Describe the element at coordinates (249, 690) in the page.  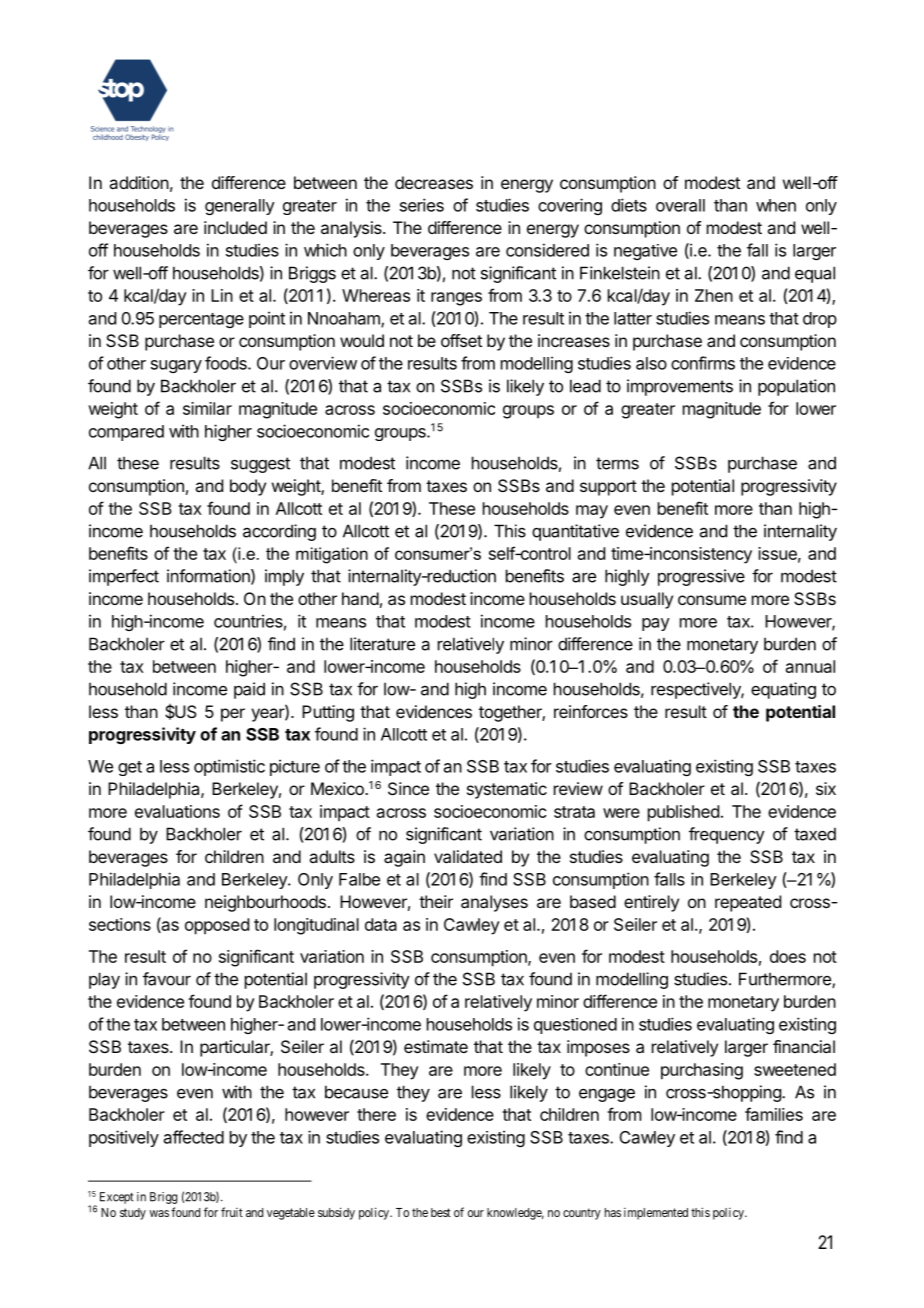
I see `paid` at that location.
